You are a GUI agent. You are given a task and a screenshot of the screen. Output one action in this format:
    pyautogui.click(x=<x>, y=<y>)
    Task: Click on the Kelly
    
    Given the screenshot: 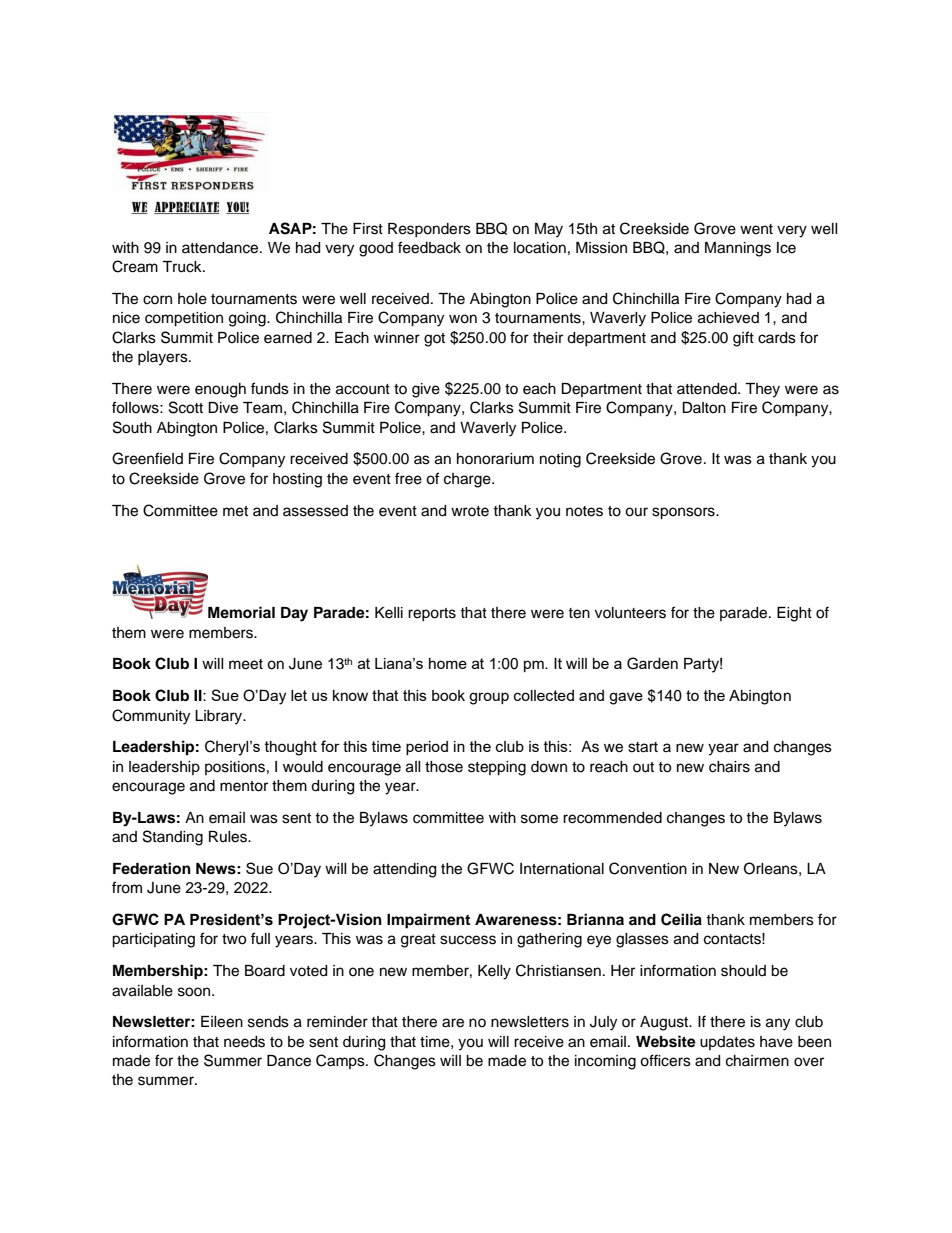 What is the action you would take?
    pyautogui.click(x=494, y=972)
